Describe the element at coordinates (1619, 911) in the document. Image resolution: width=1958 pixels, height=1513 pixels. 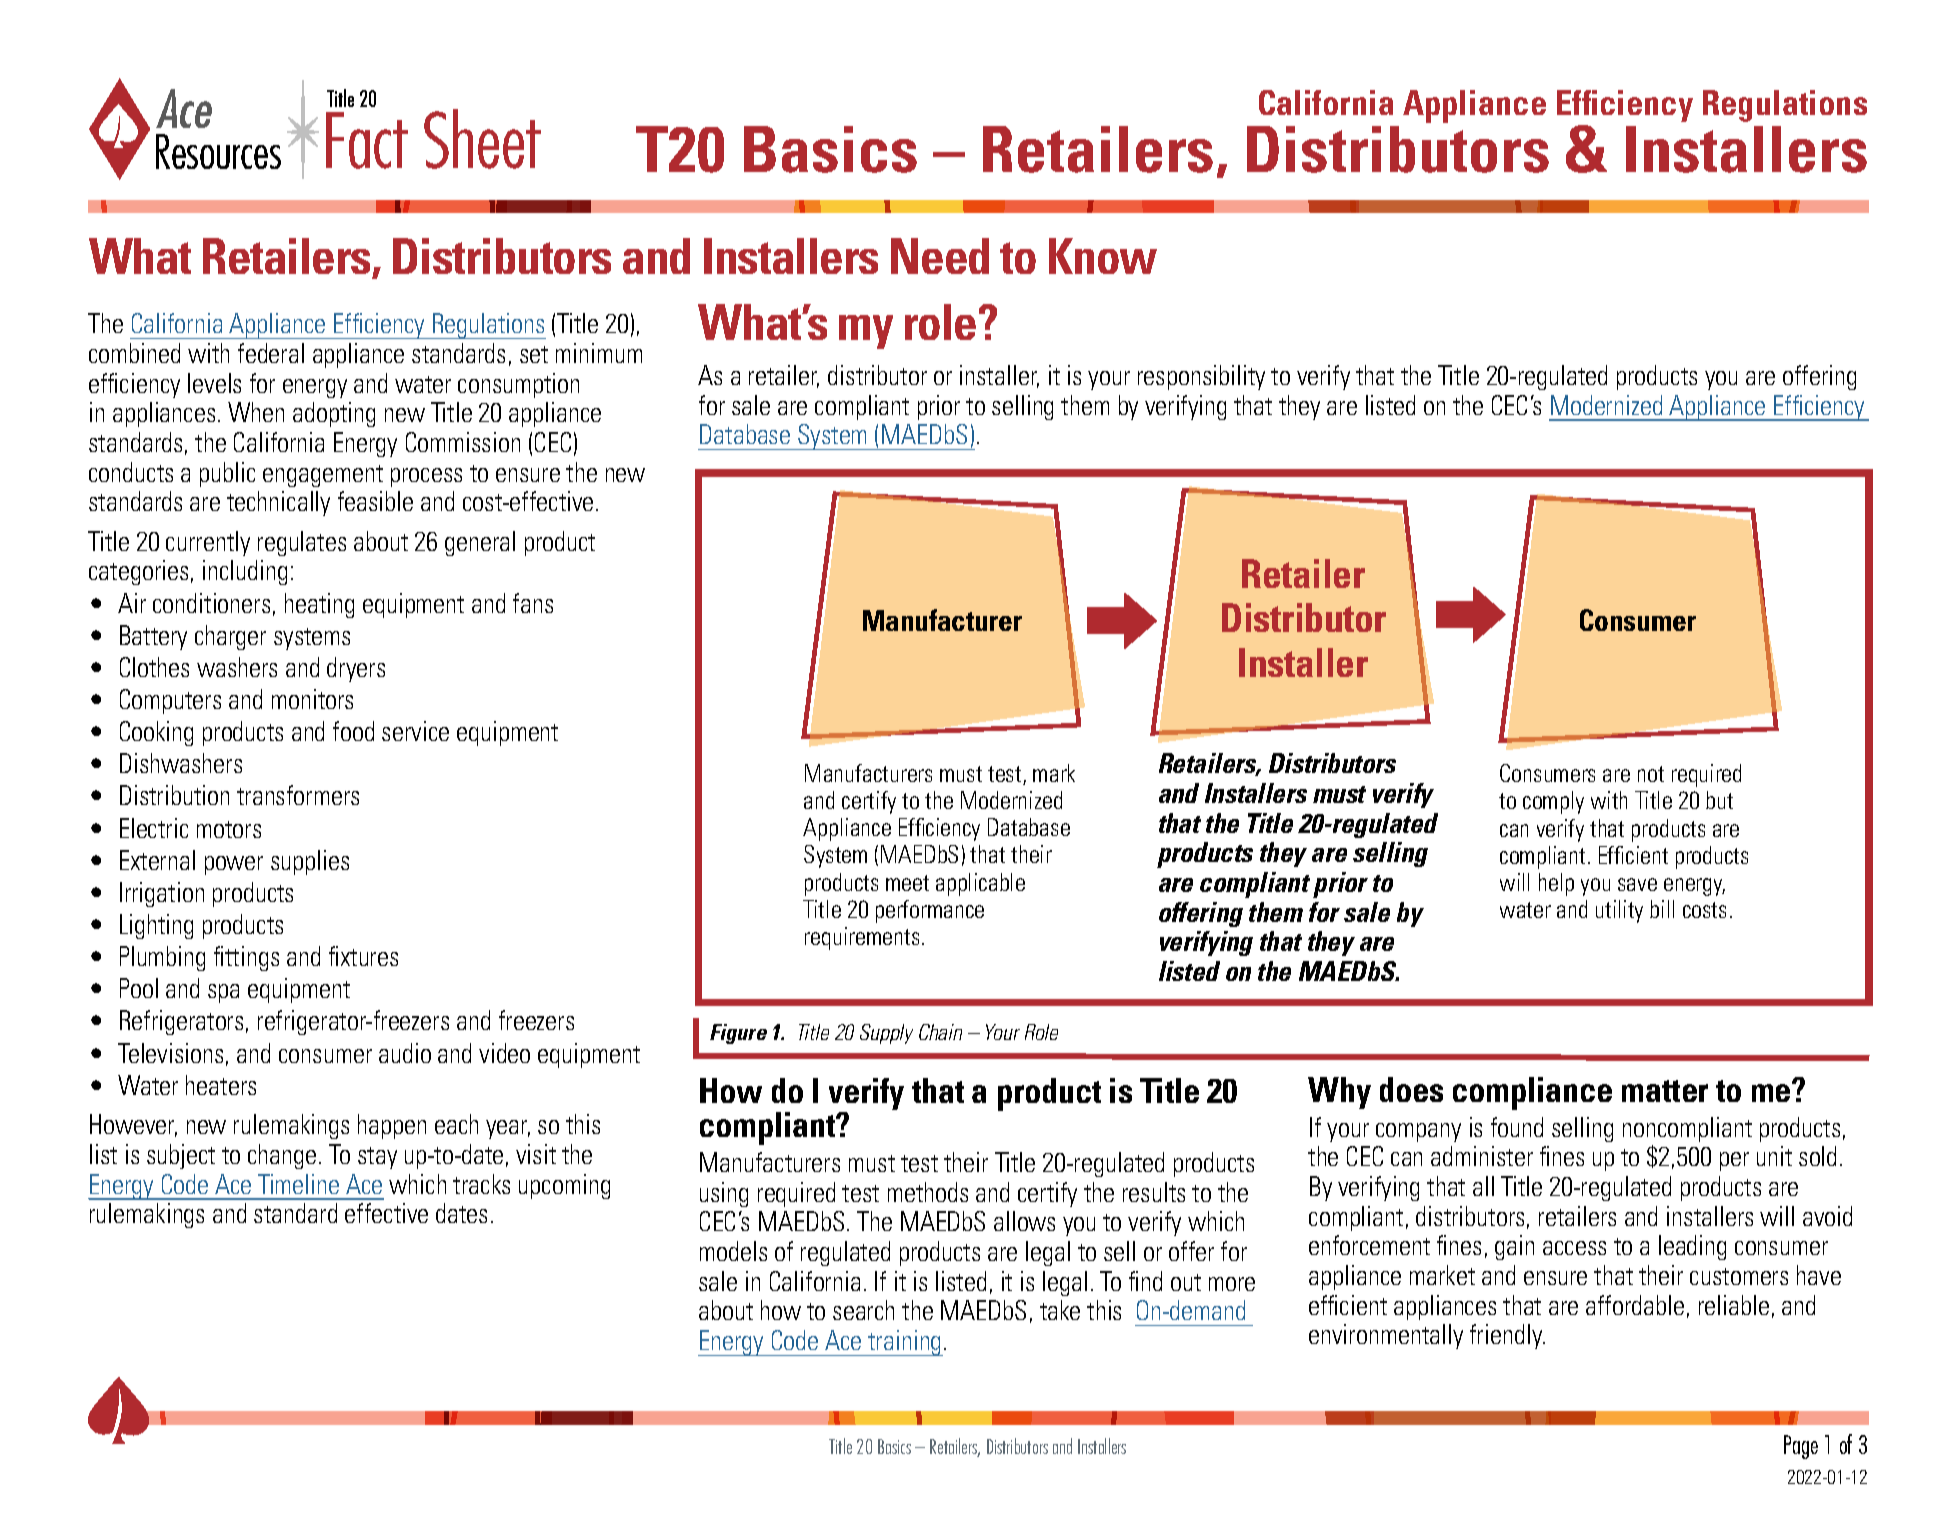
I see `utility` at that location.
